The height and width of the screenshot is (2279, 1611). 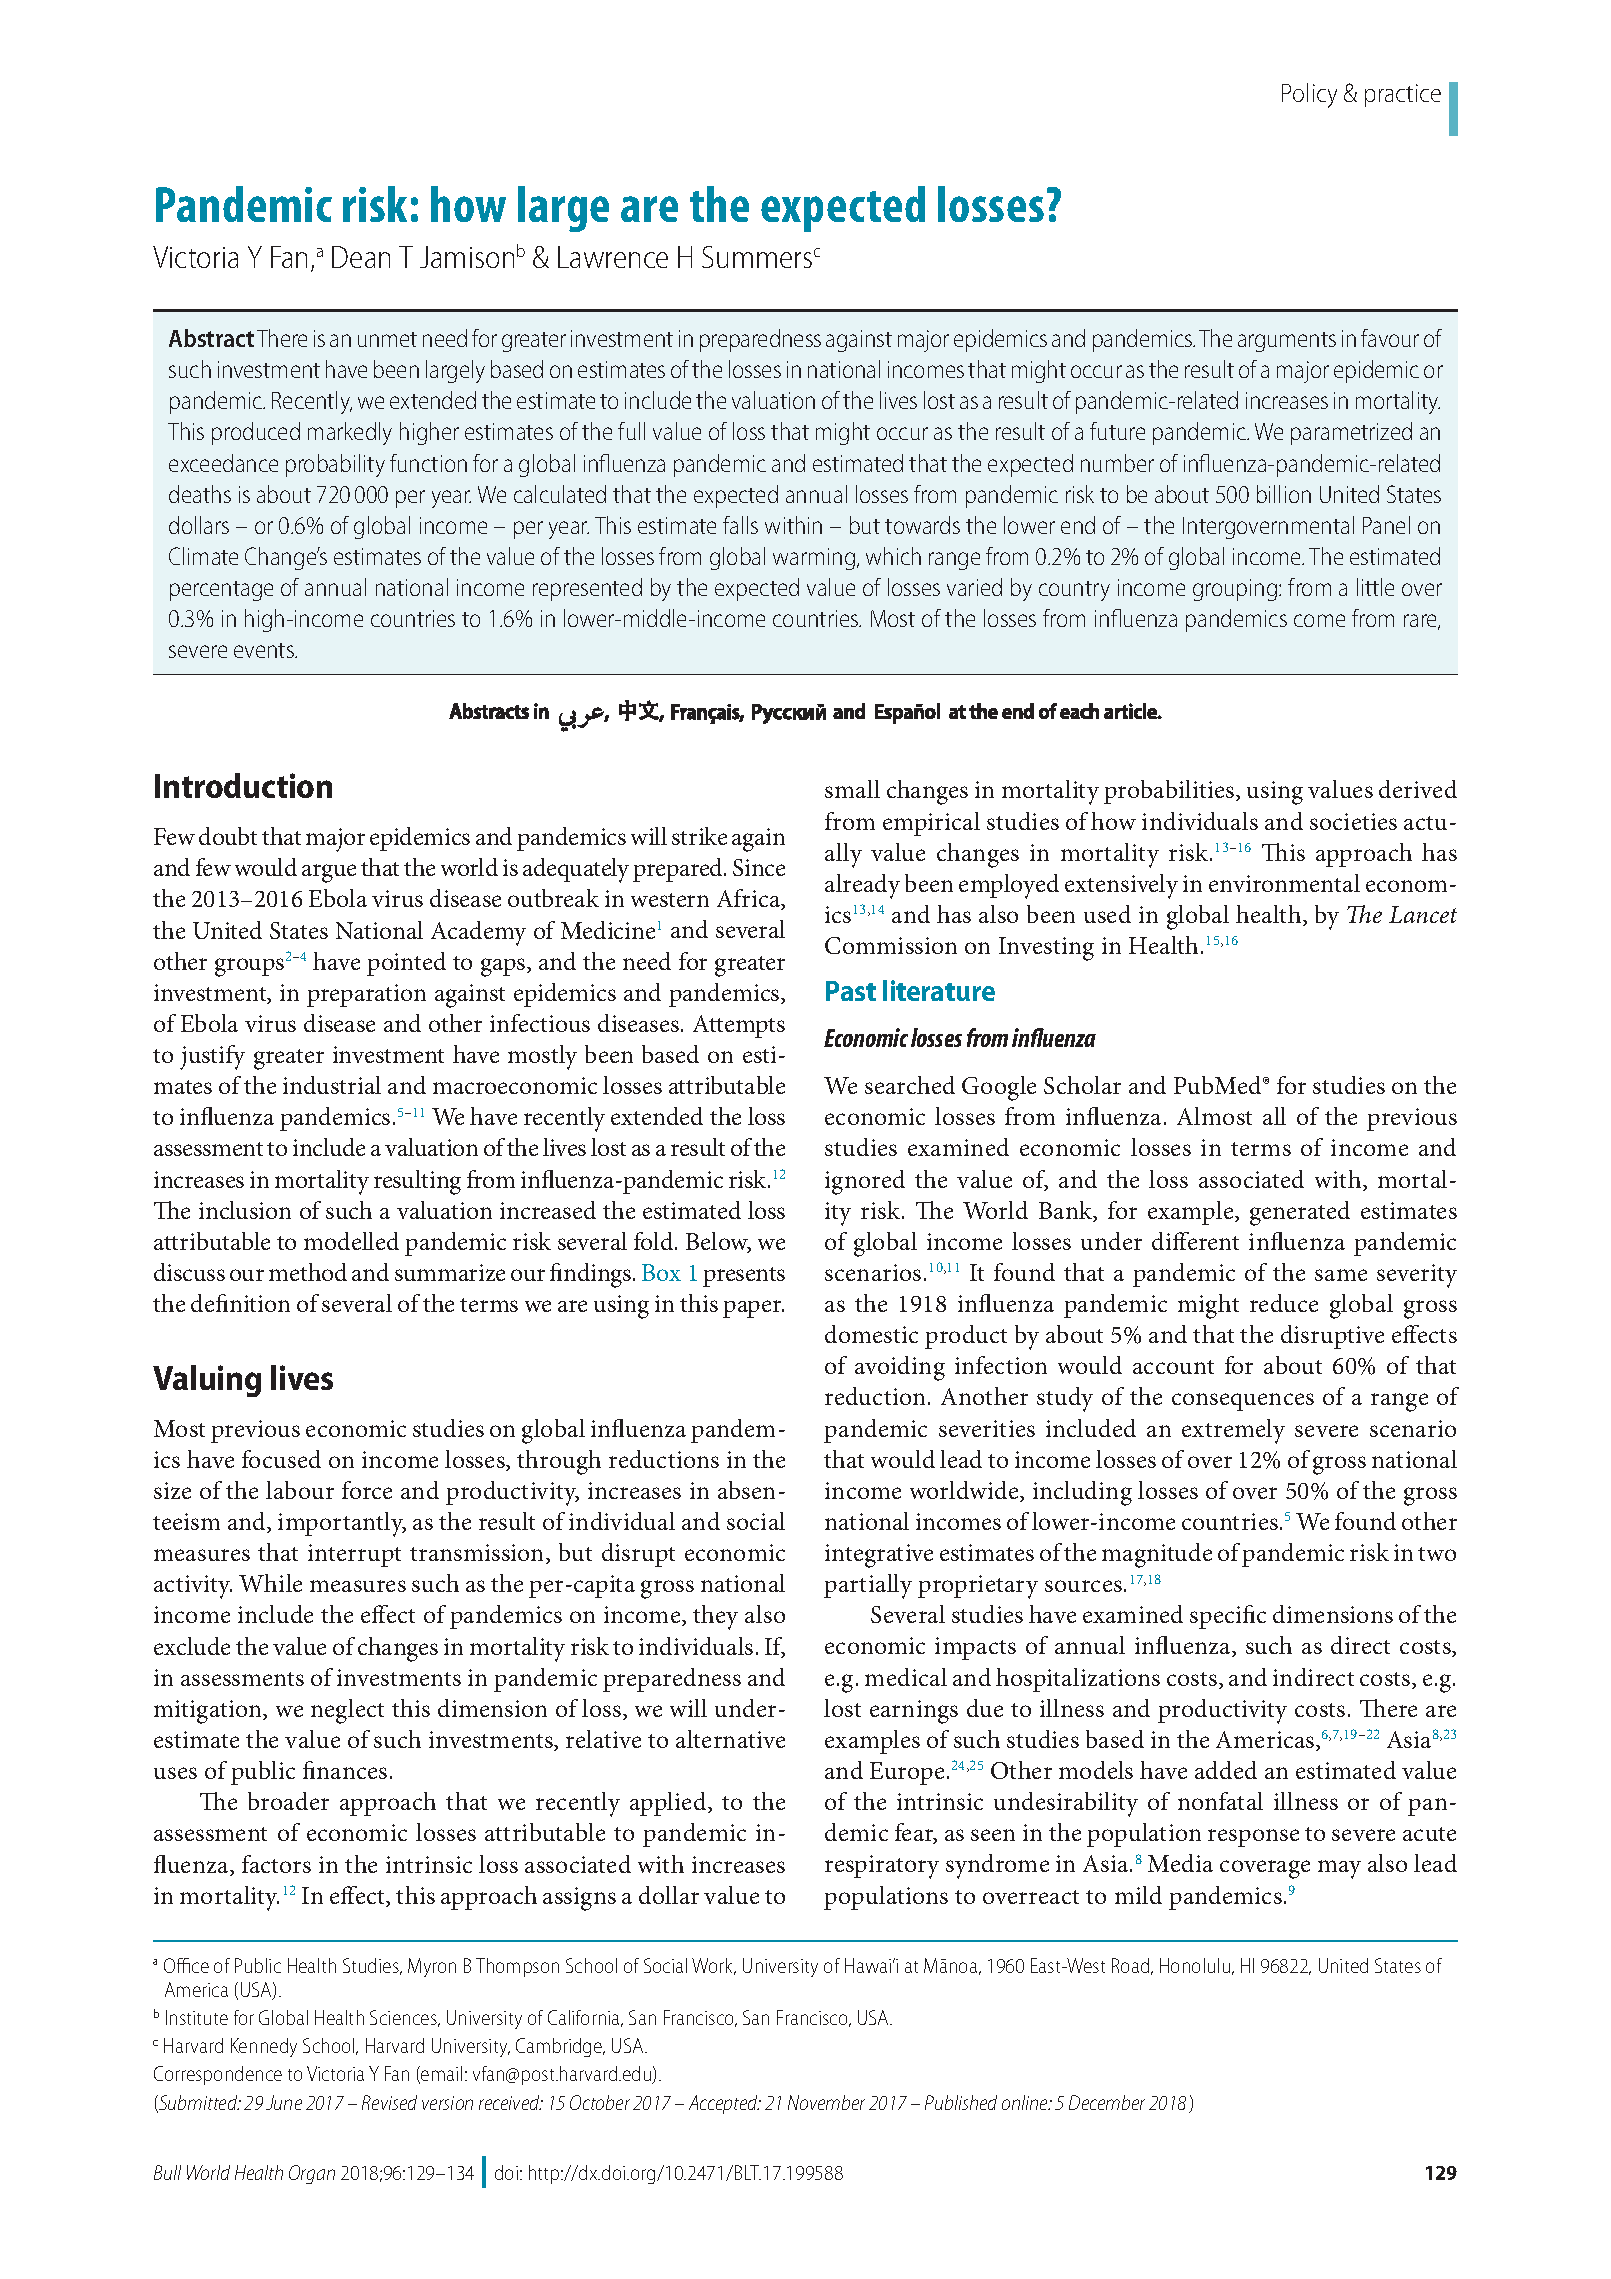 What do you see at coordinates (852, 789) in the screenshot?
I see `small` at bounding box center [852, 789].
